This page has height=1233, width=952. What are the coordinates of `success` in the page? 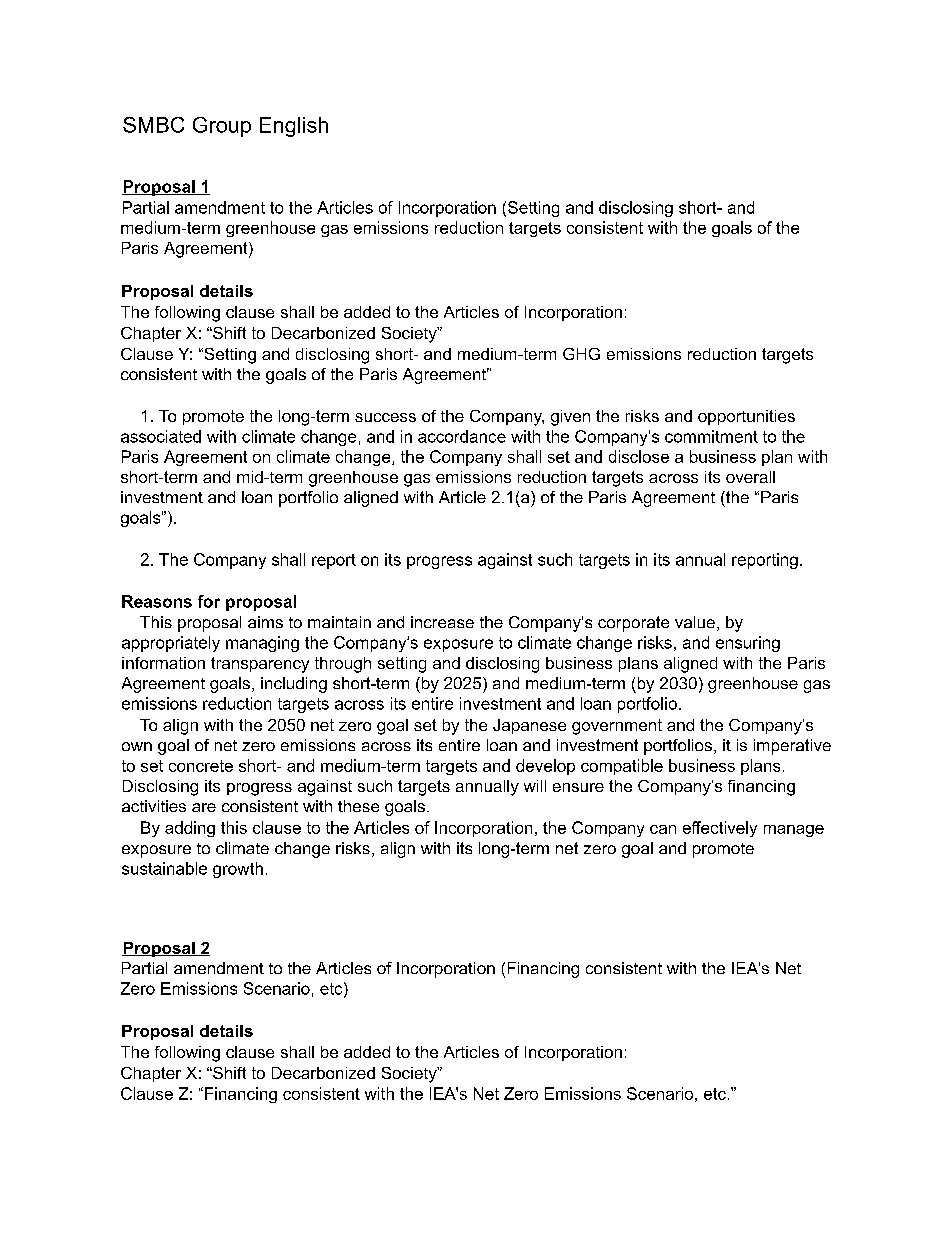 It's located at (385, 417).
